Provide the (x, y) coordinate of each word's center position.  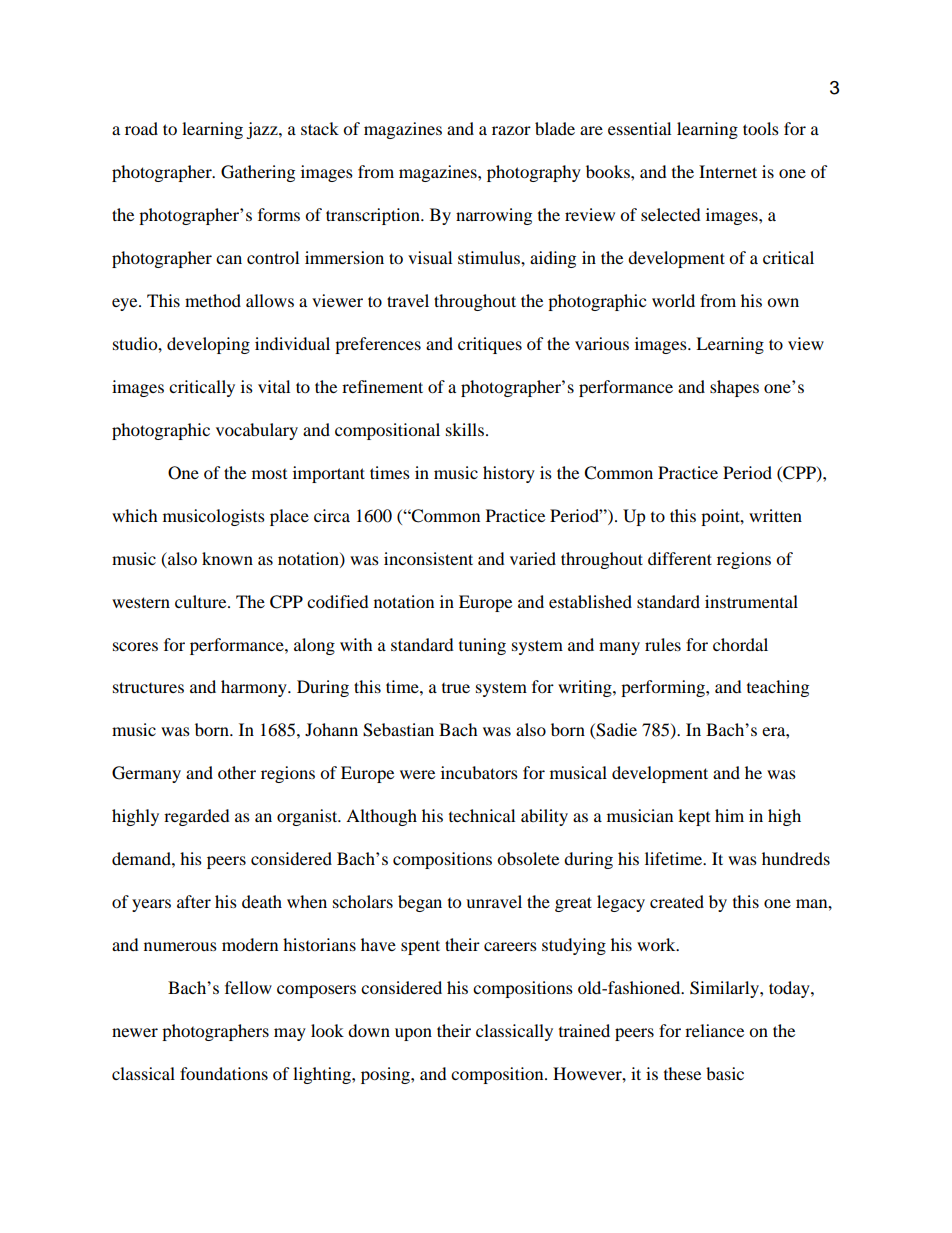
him (729, 815)
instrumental (751, 601)
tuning (482, 646)
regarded (197, 817)
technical (482, 815)
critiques (490, 345)
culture (202, 601)
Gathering (258, 173)
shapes (734, 388)
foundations (224, 1073)
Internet (728, 171)
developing (208, 345)
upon (413, 1034)
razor (511, 130)
